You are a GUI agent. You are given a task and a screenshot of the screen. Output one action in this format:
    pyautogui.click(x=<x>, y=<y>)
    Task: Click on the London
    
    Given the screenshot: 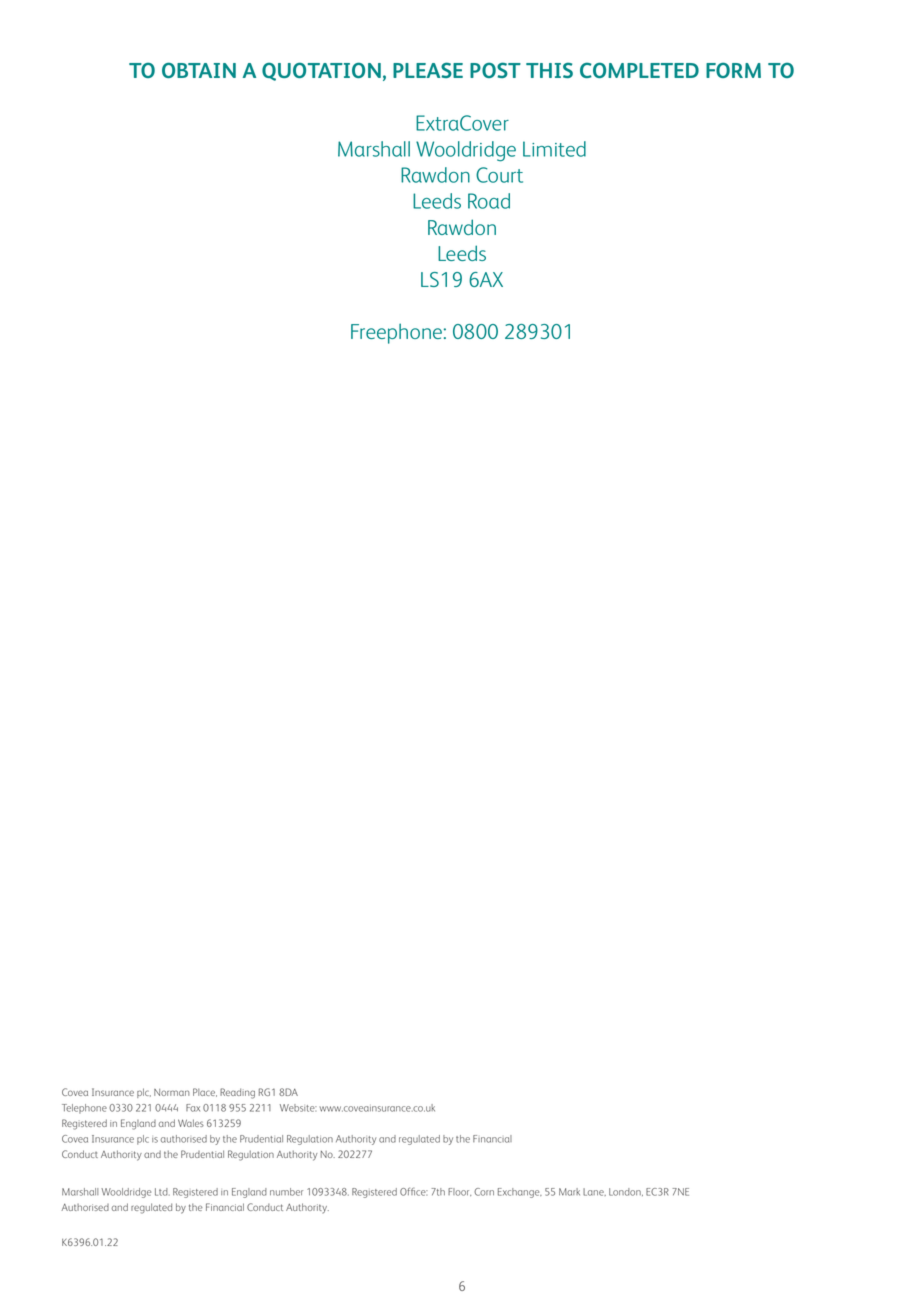 What is the action you would take?
    pyautogui.click(x=626, y=1192)
